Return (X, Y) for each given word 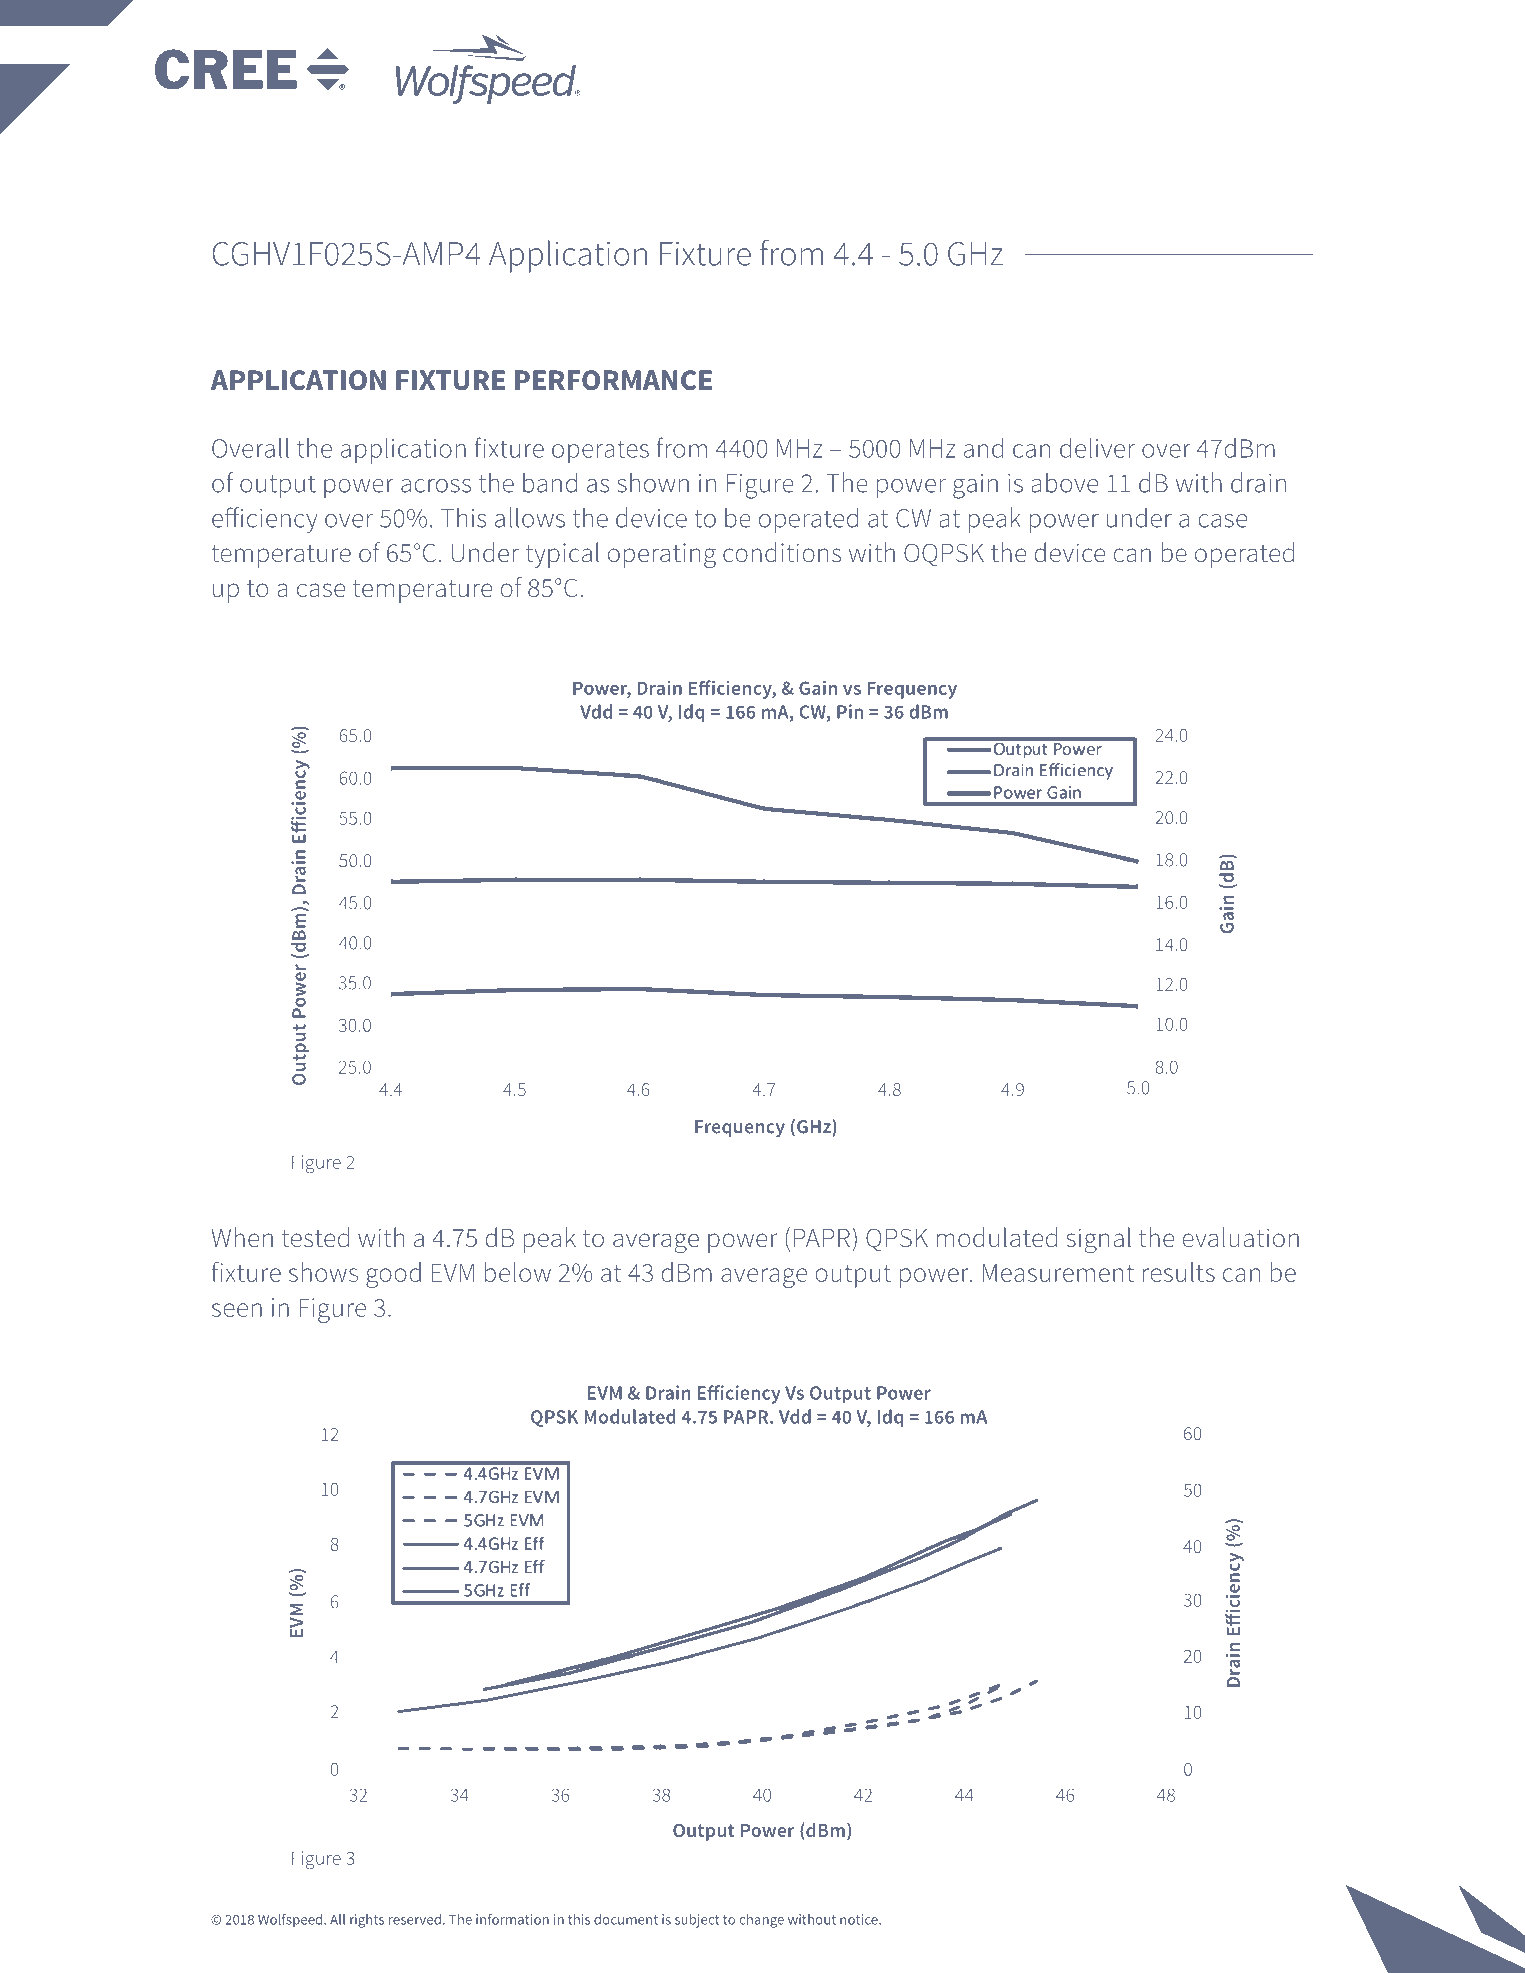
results (1179, 1272)
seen (237, 1310)
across (436, 486)
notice (860, 1919)
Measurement (1058, 1272)
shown (653, 482)
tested (315, 1237)
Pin (850, 711)
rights (367, 1921)
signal (1098, 1240)
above (1064, 482)
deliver (1097, 448)
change (762, 1921)
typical (562, 555)
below (518, 1272)
